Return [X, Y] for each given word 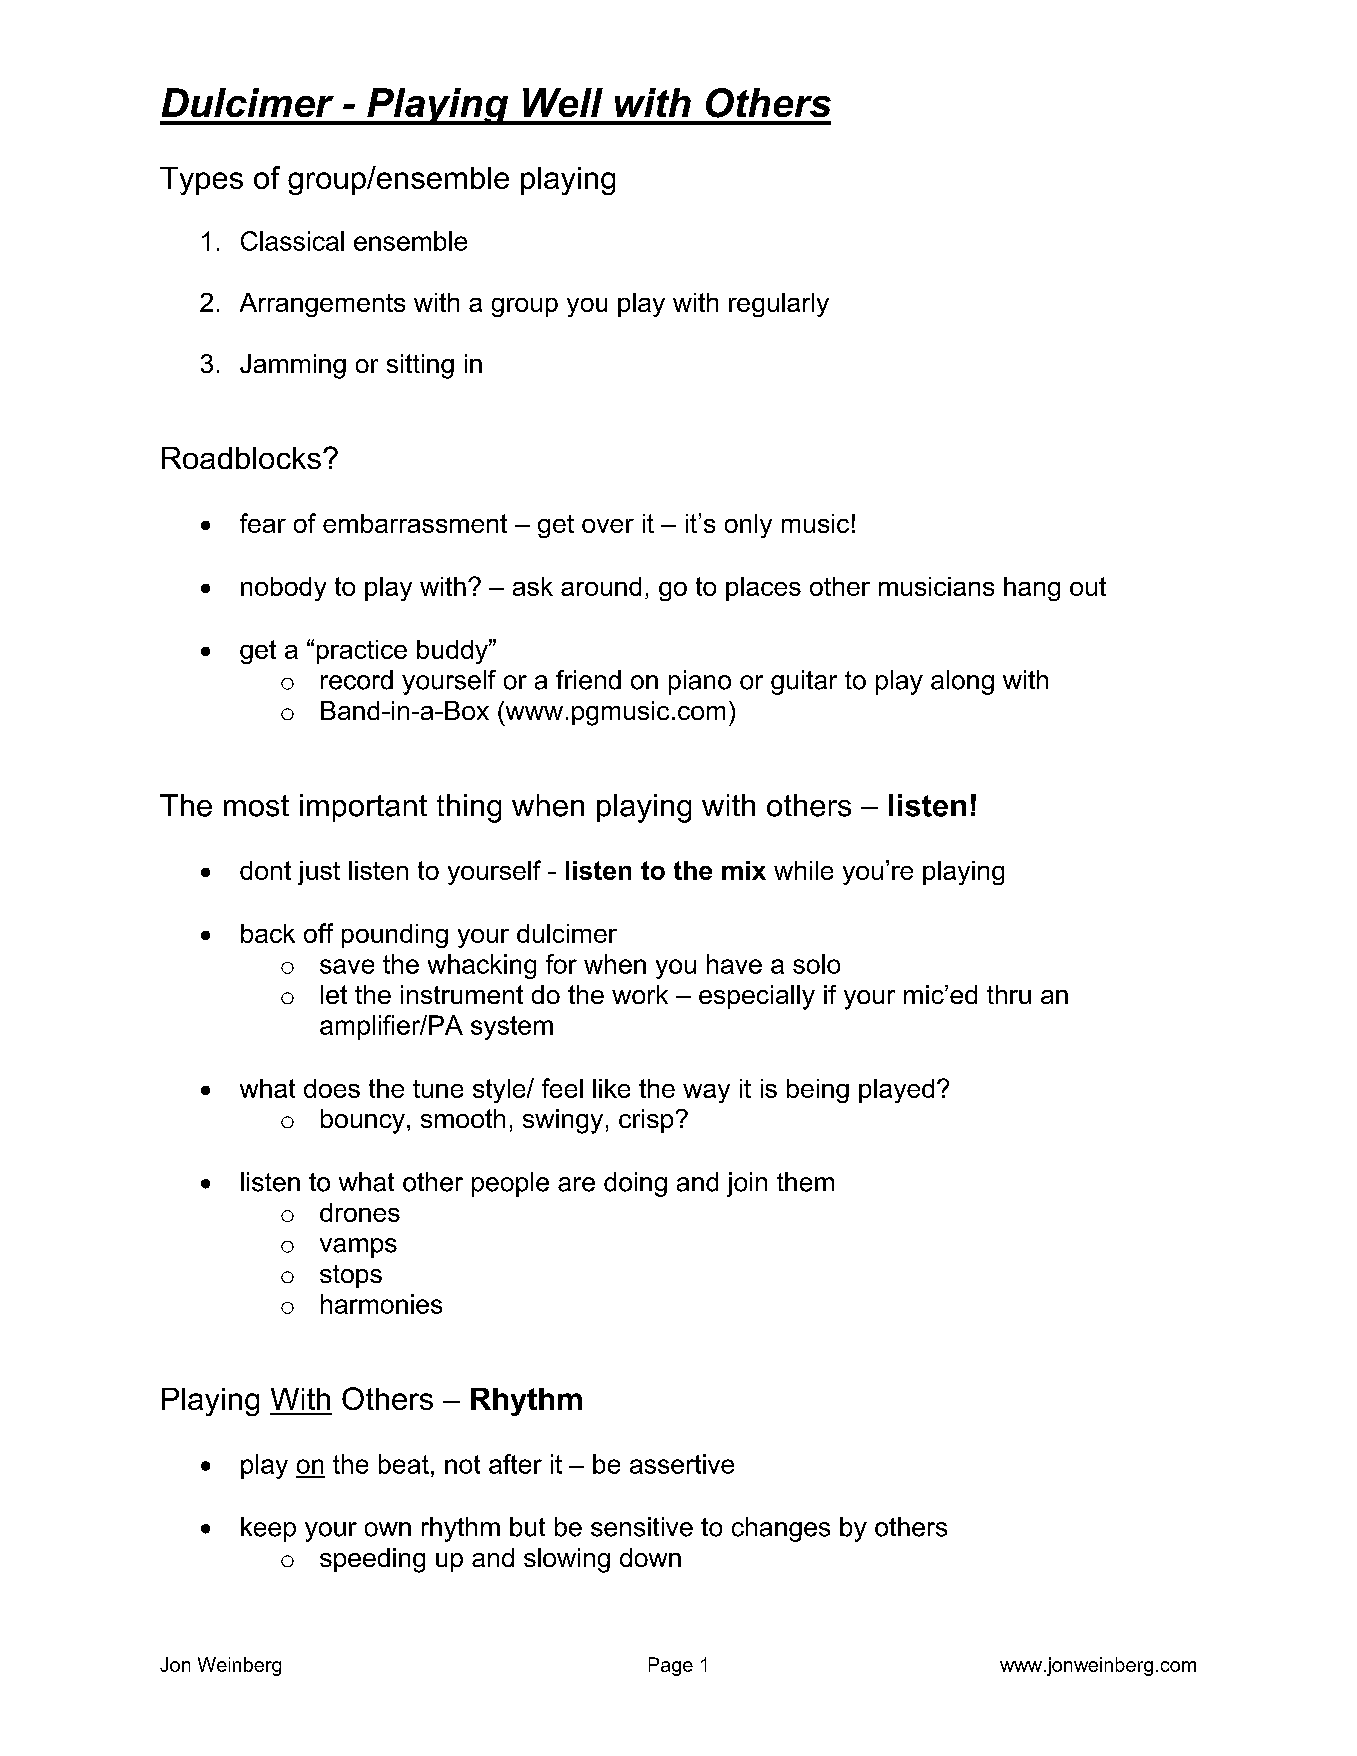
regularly [779, 305]
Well [563, 102]
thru [1009, 994]
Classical [292, 241]
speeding [372, 1560]
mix [744, 870]
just [319, 873]
